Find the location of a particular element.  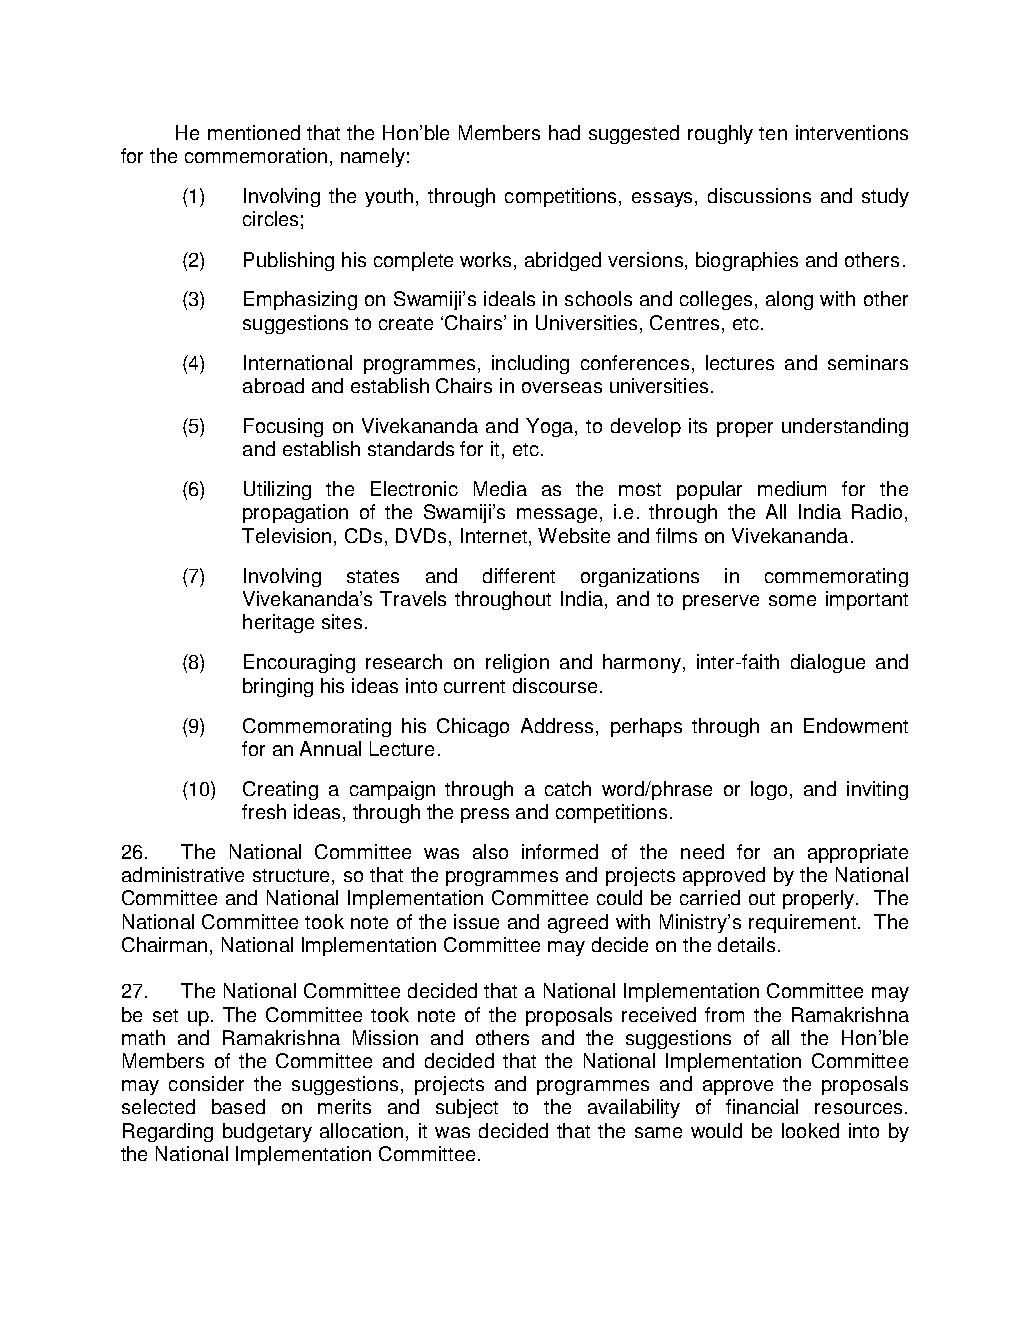

ten is located at coordinates (773, 133).
